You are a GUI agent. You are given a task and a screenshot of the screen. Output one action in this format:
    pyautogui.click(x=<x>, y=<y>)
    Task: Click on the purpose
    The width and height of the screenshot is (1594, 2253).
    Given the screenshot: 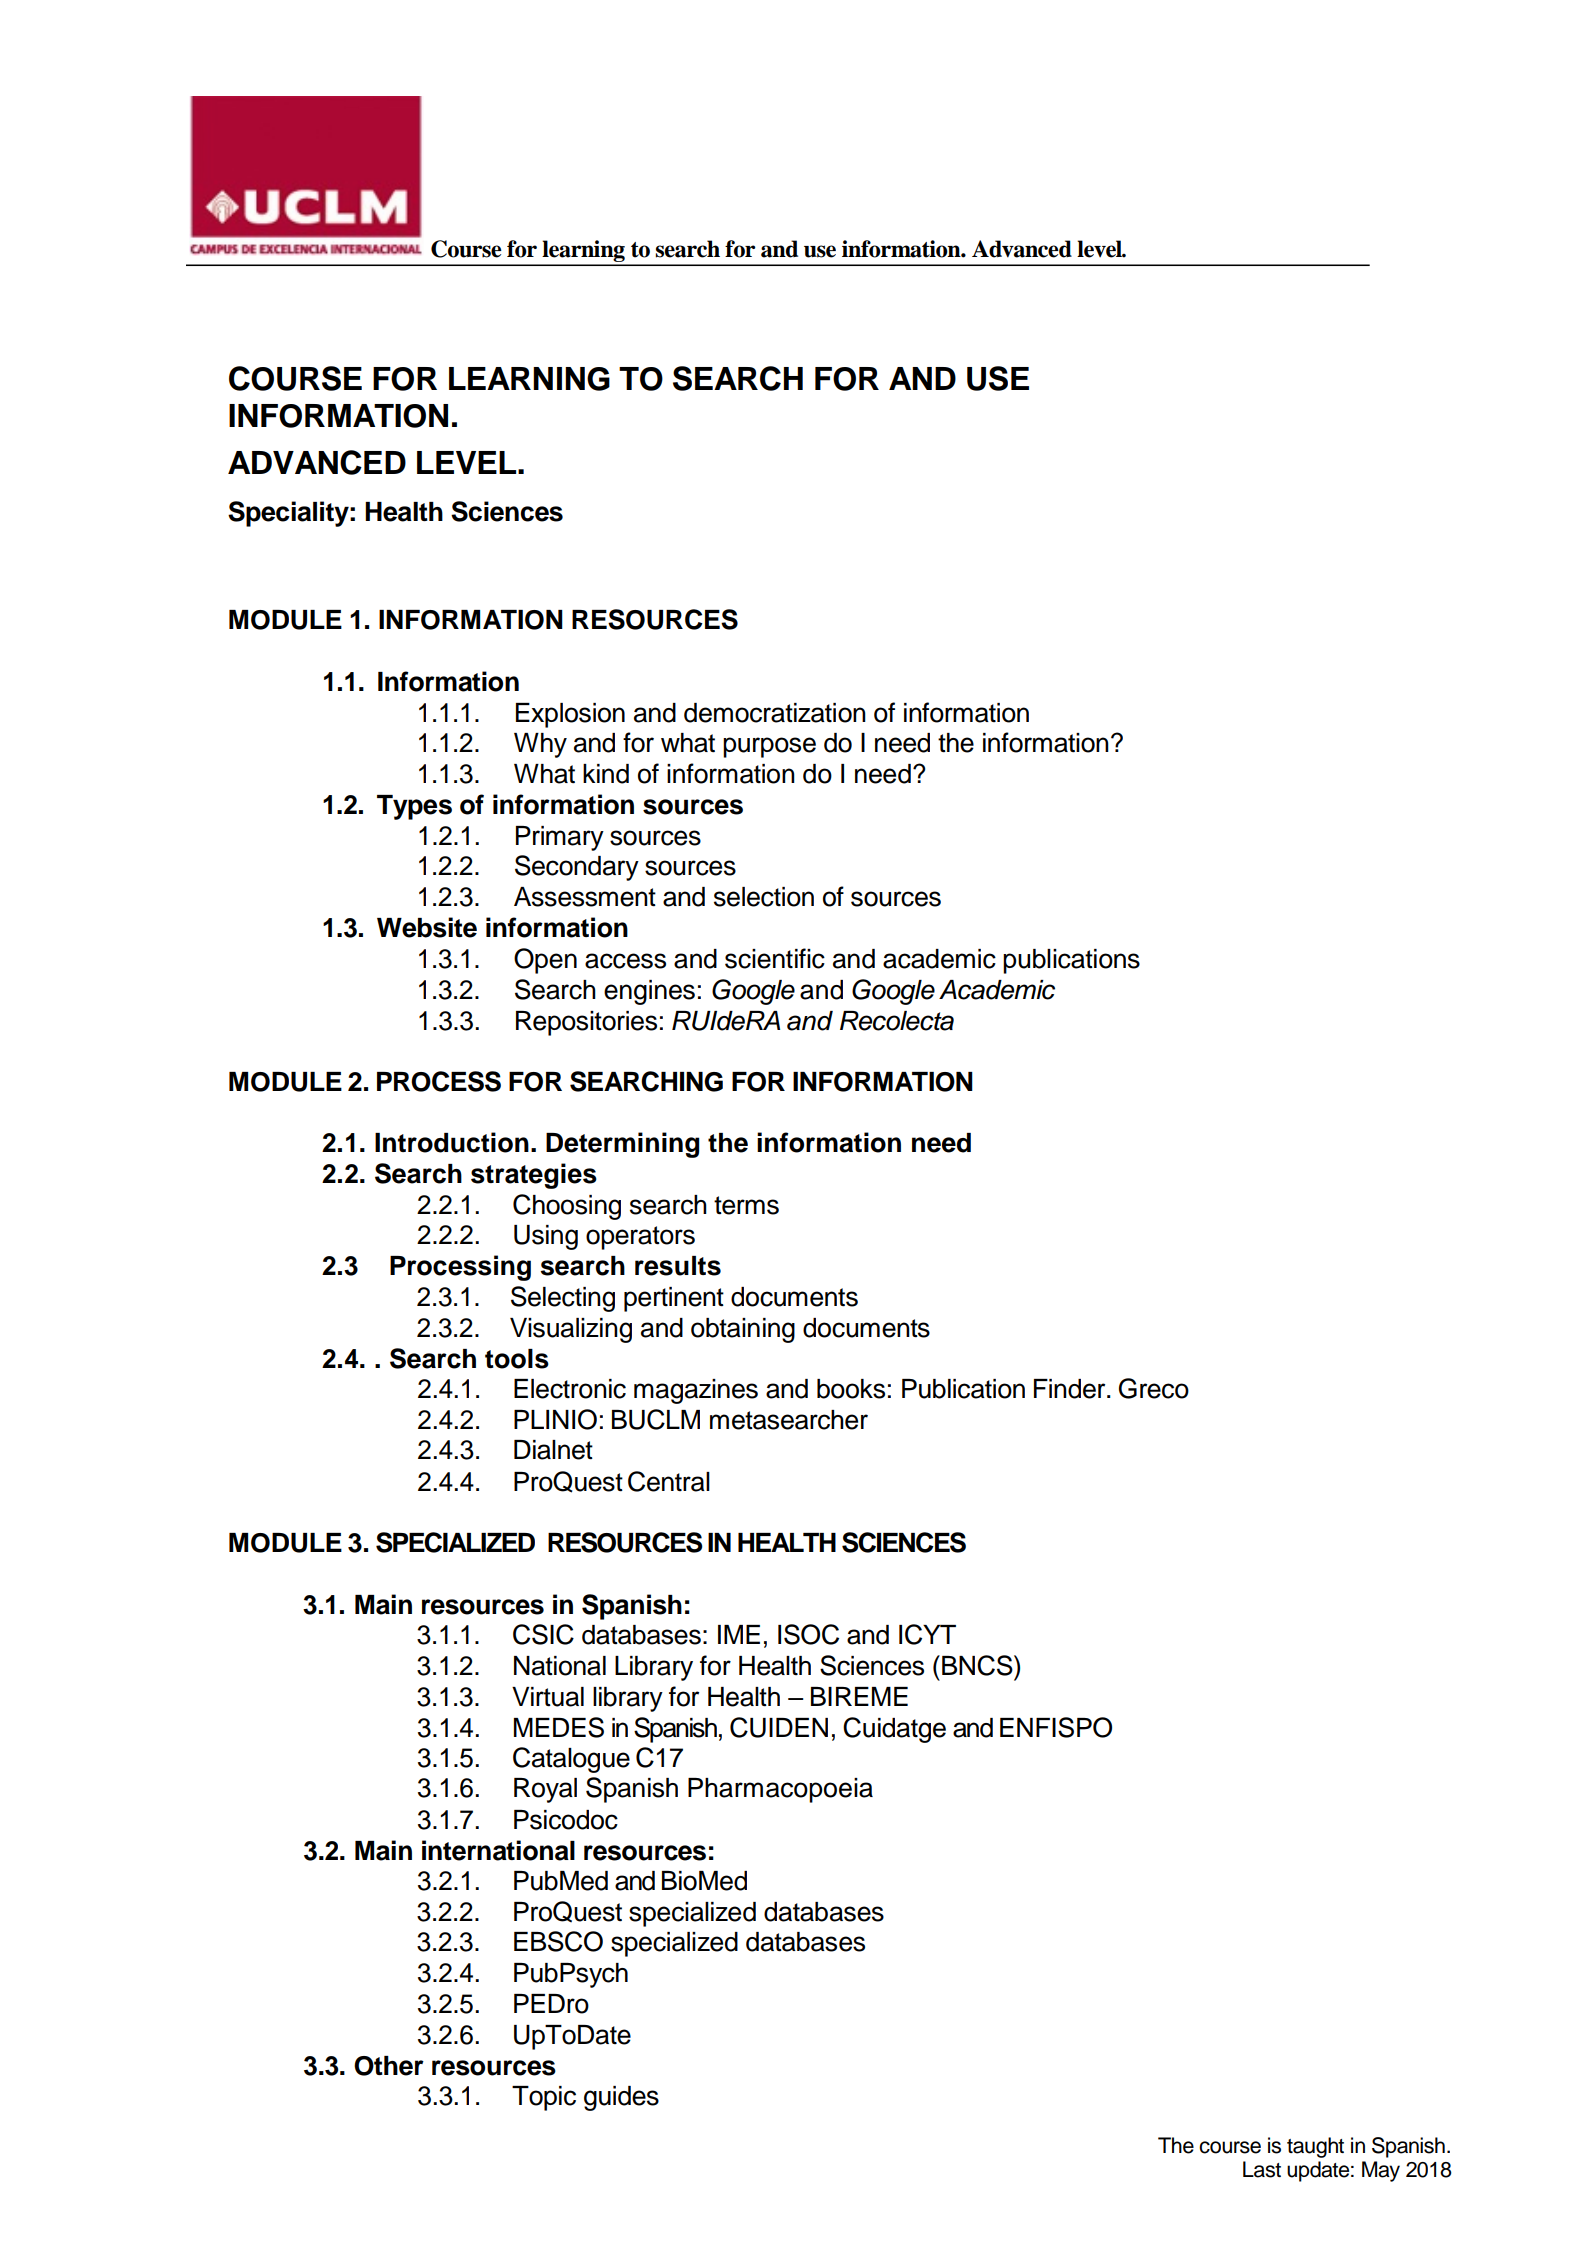 What is the action you would take?
    pyautogui.click(x=769, y=747)
